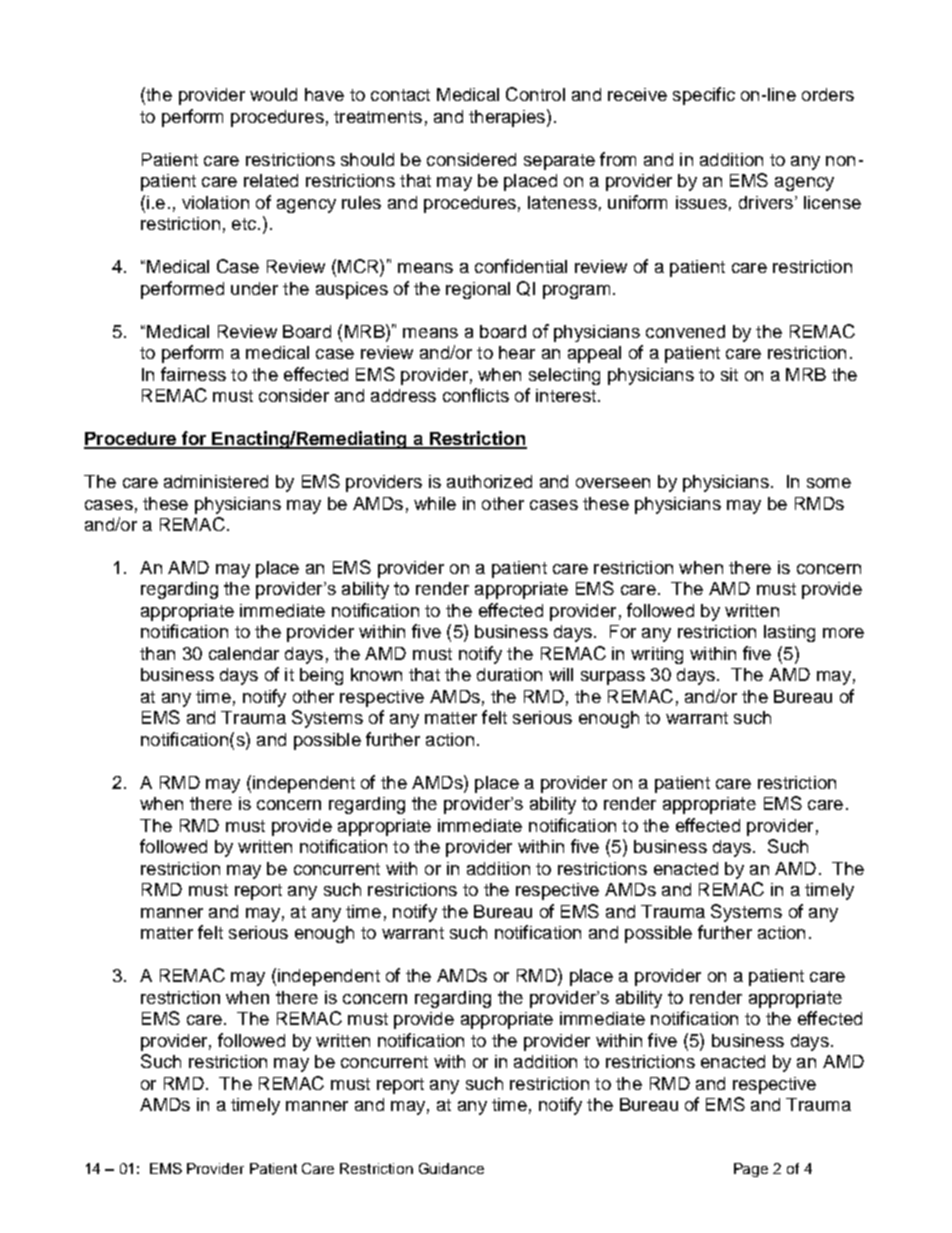 The height and width of the image is (1233, 952). I want to click on would, so click(273, 94).
